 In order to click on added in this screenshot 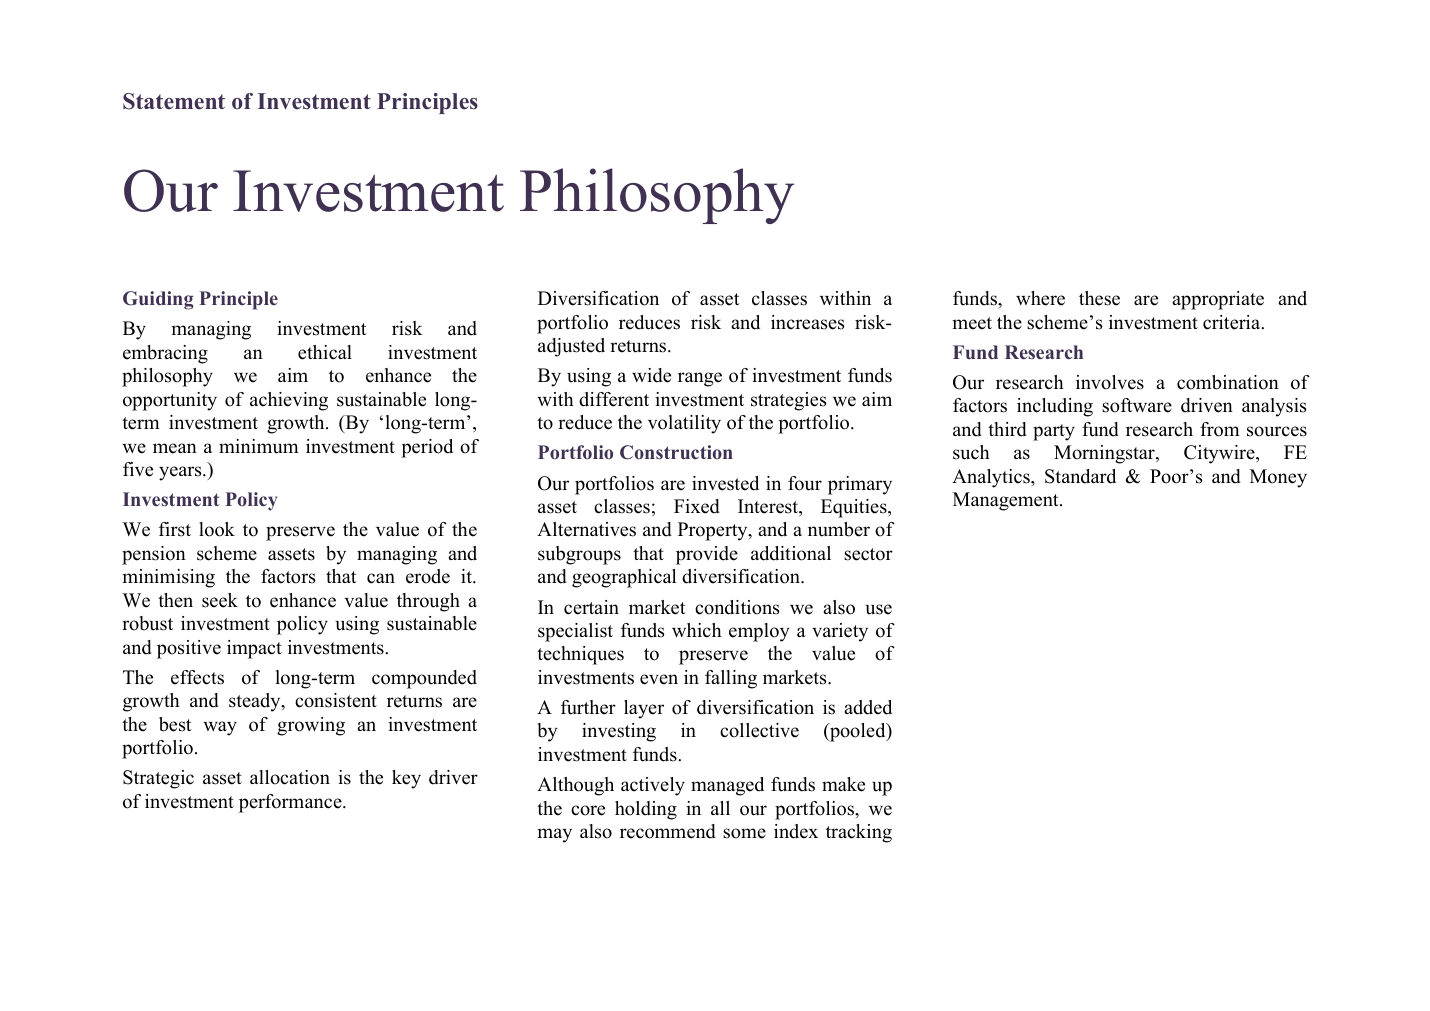, I will do `click(868, 707)`.
